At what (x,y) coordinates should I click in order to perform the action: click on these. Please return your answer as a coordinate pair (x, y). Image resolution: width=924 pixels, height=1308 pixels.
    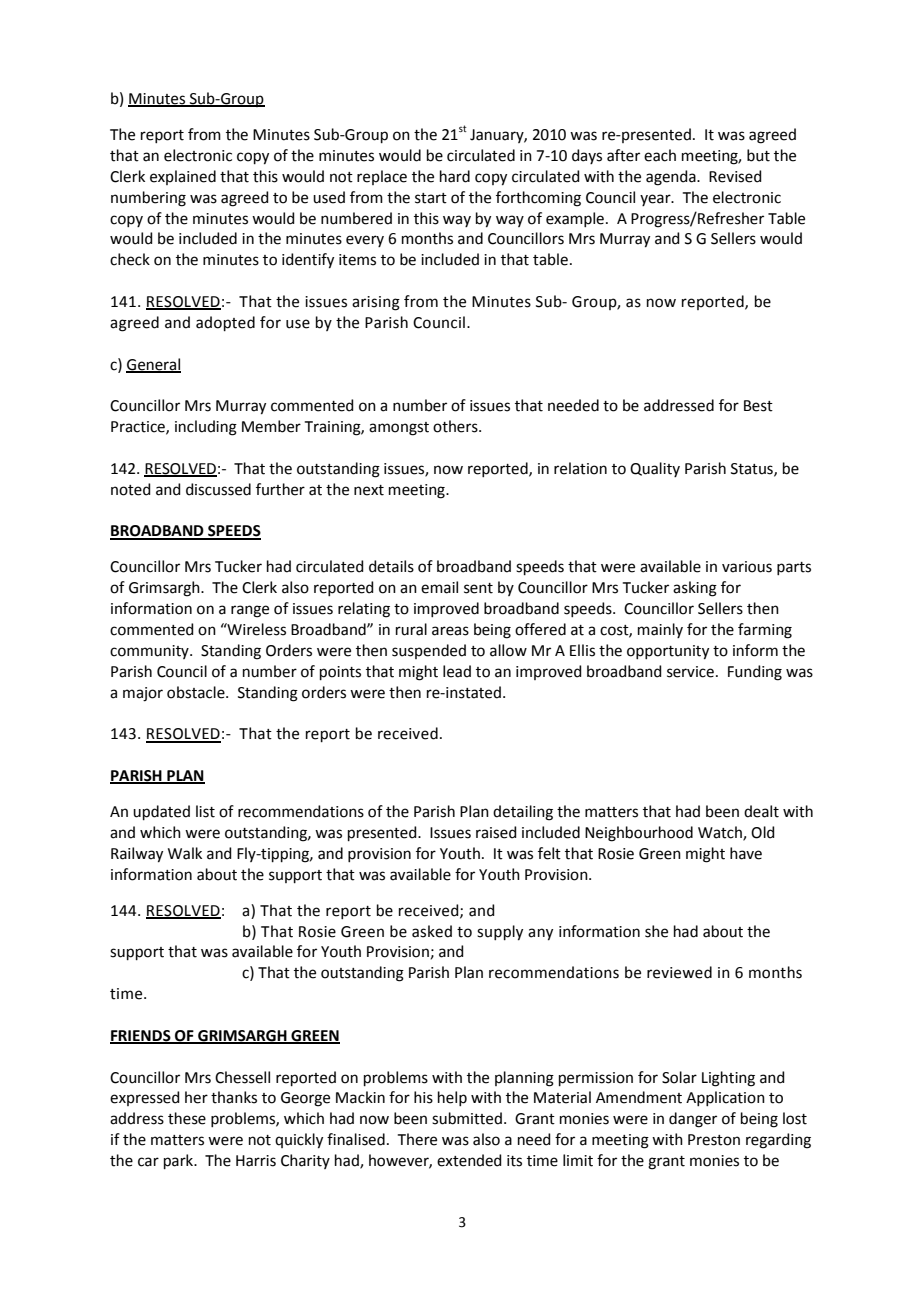
    Looking at the image, I should click on (187, 1118).
